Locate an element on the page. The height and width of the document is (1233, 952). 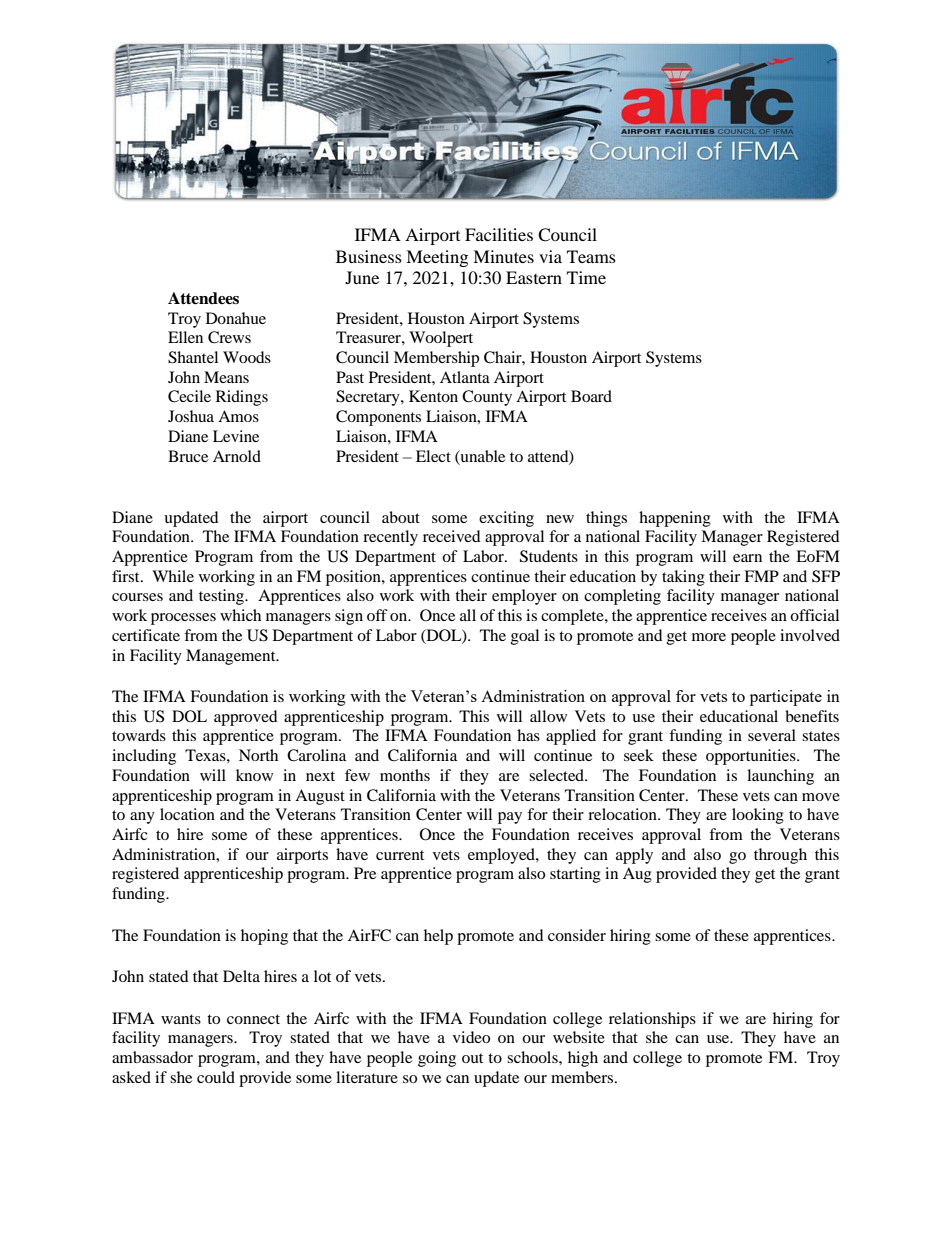
goal is located at coordinates (525, 637).
